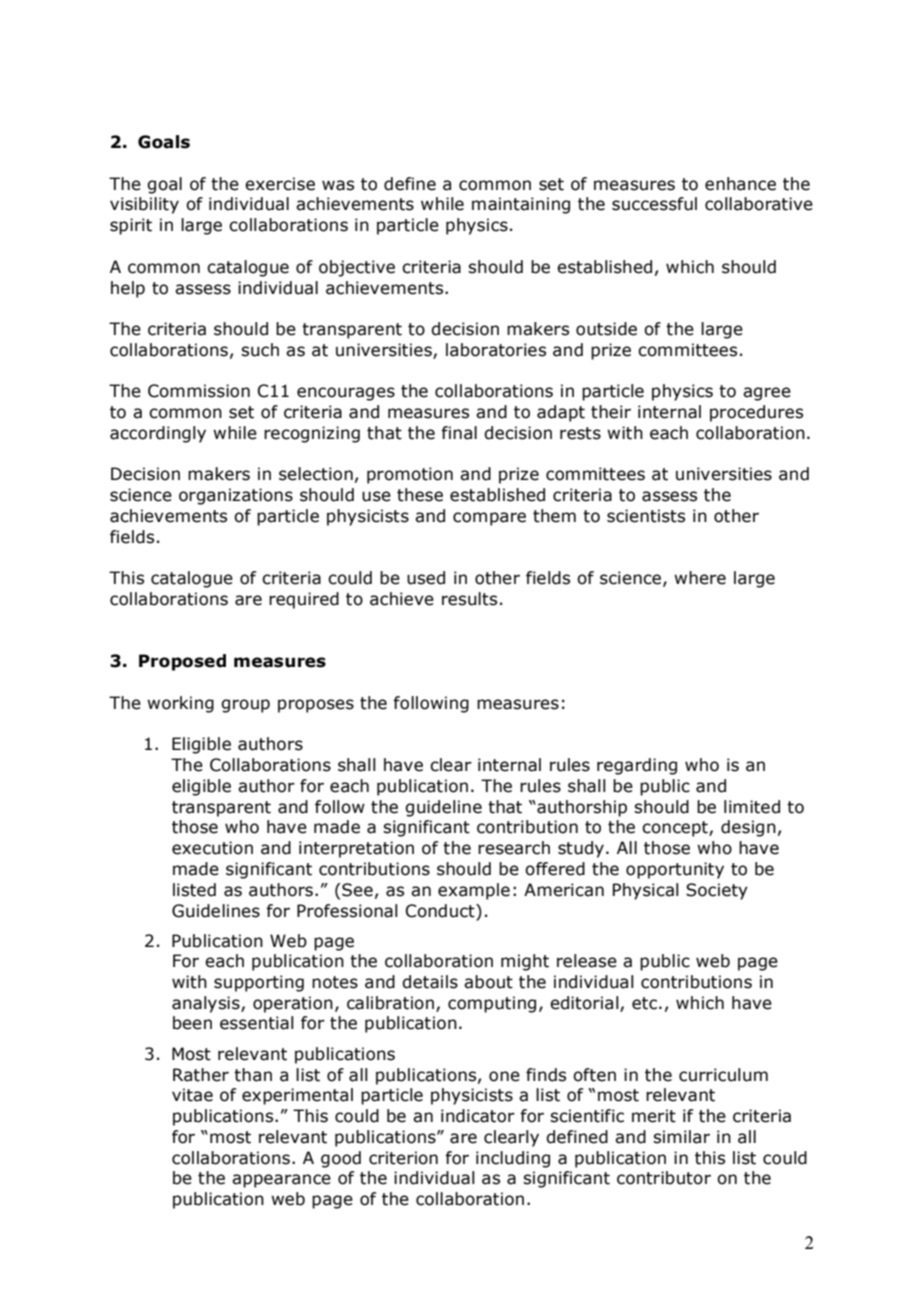  What do you see at coordinates (489, 519) in the screenshot?
I see `compare` at bounding box center [489, 519].
